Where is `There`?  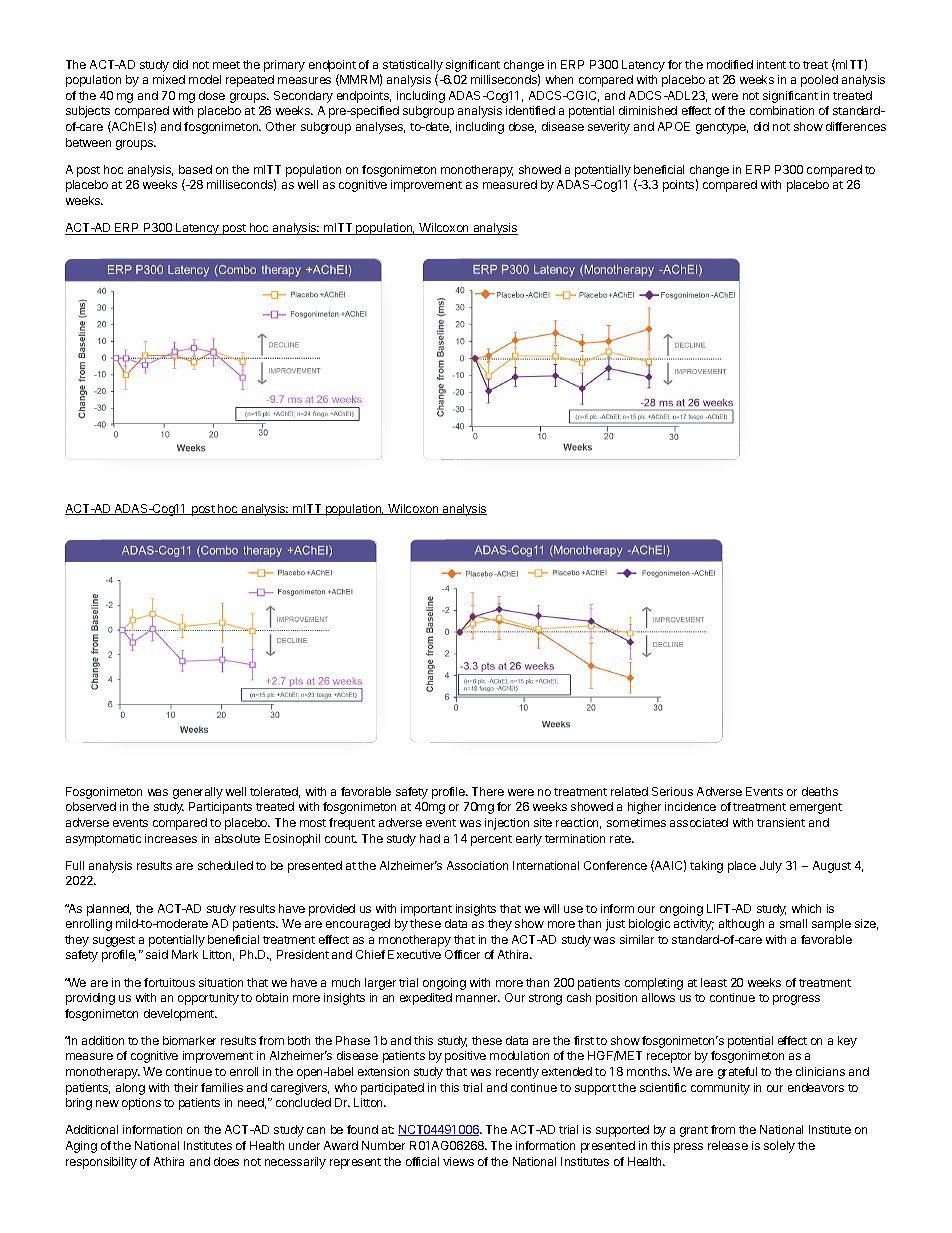 There is located at coordinates (488, 791).
